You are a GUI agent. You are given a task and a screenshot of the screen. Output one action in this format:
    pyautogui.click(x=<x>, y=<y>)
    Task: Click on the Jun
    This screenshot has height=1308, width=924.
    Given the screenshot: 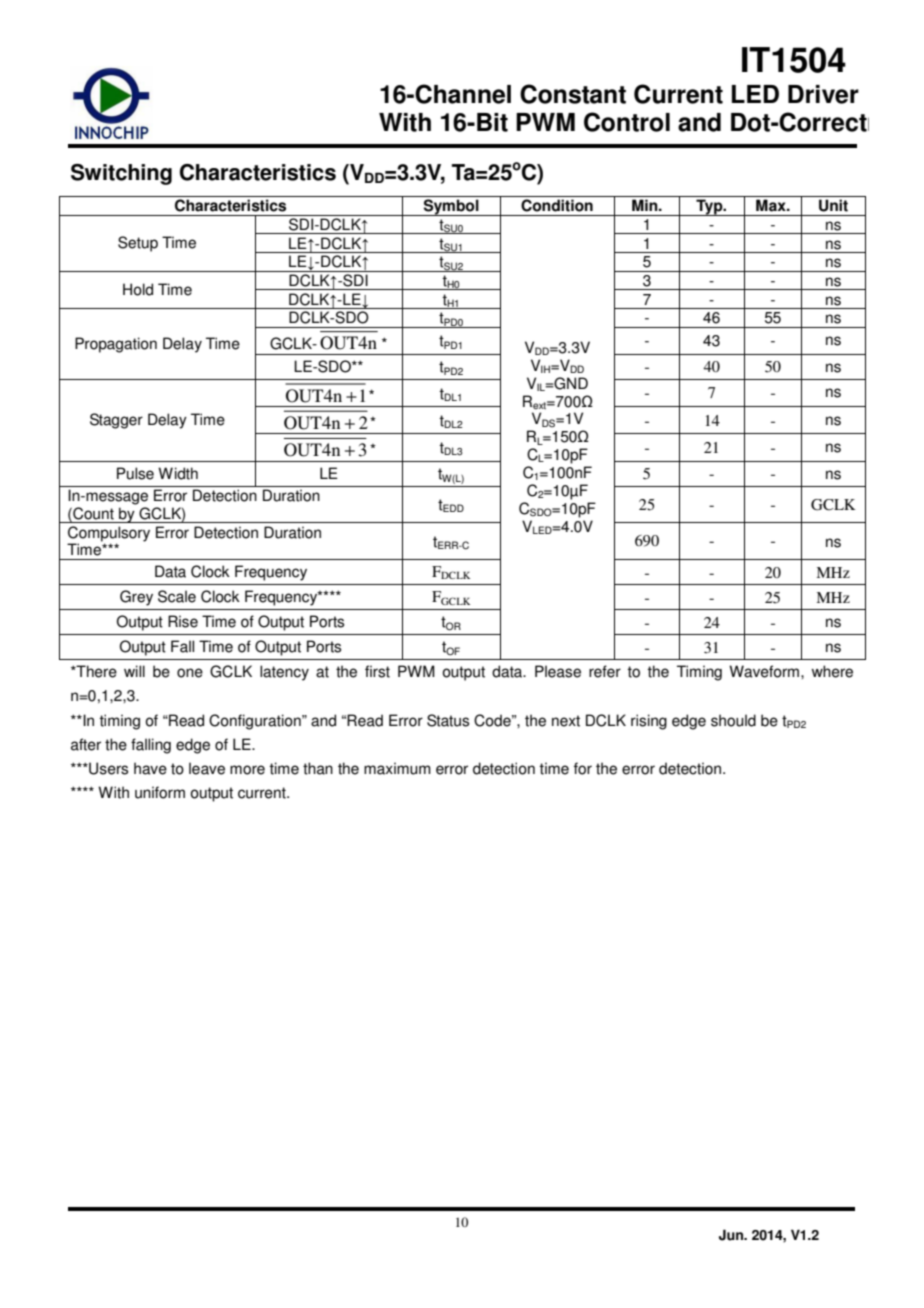 What is the action you would take?
    pyautogui.click(x=732, y=1235)
